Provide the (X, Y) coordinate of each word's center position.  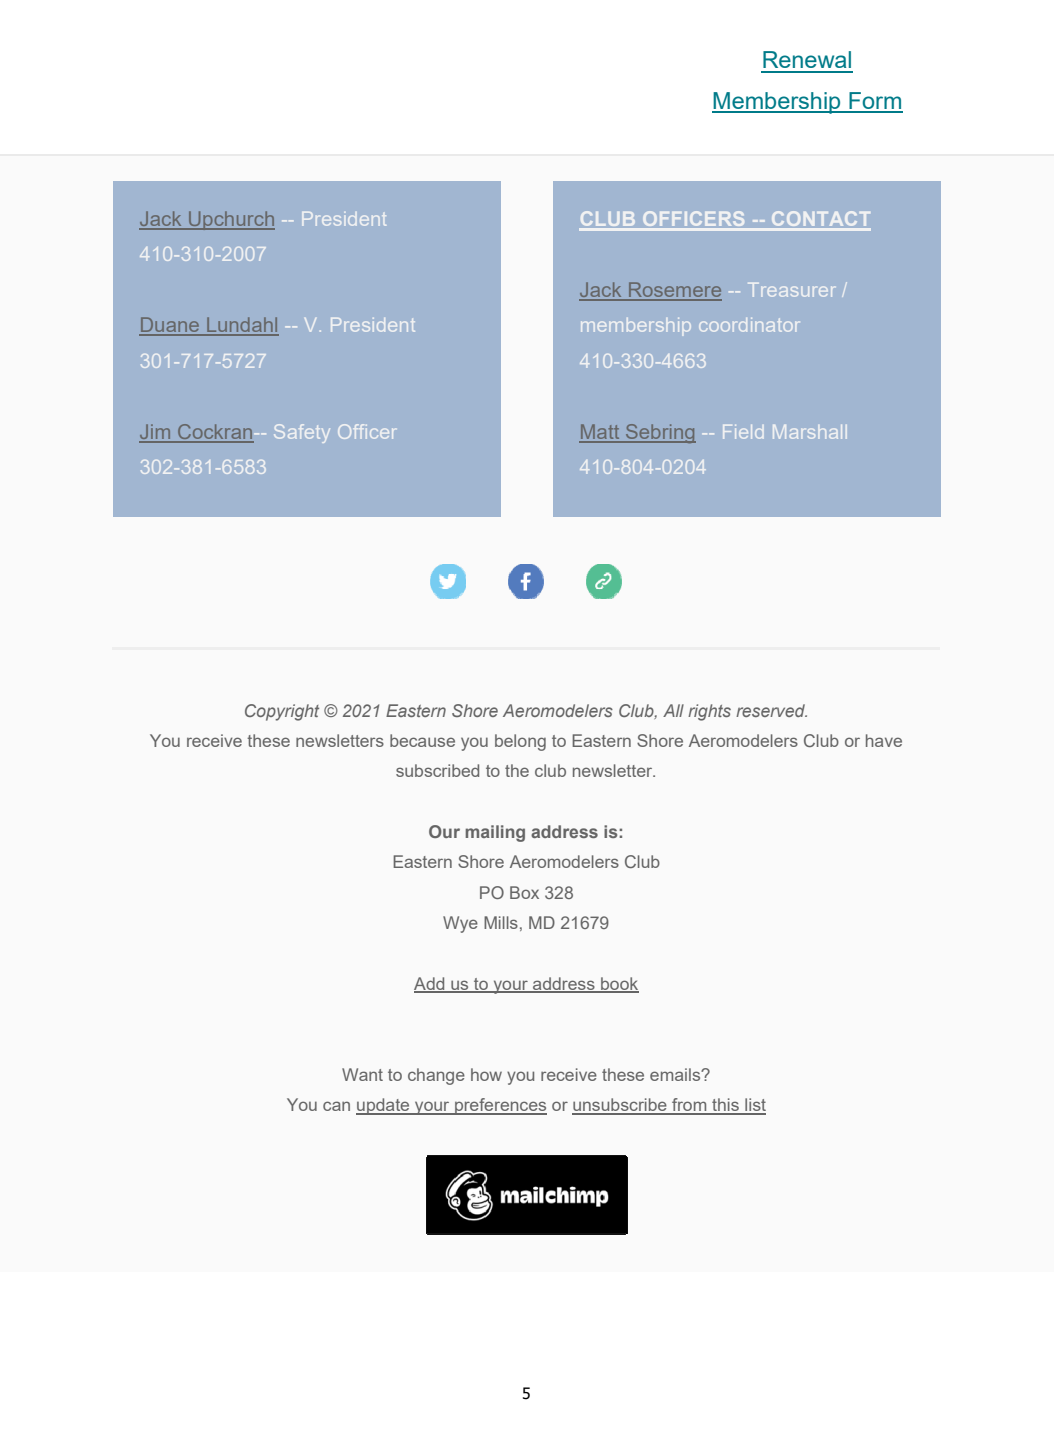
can (336, 1106)
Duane (170, 326)
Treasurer (791, 290)
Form (875, 102)
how (486, 1074)
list (754, 1106)
